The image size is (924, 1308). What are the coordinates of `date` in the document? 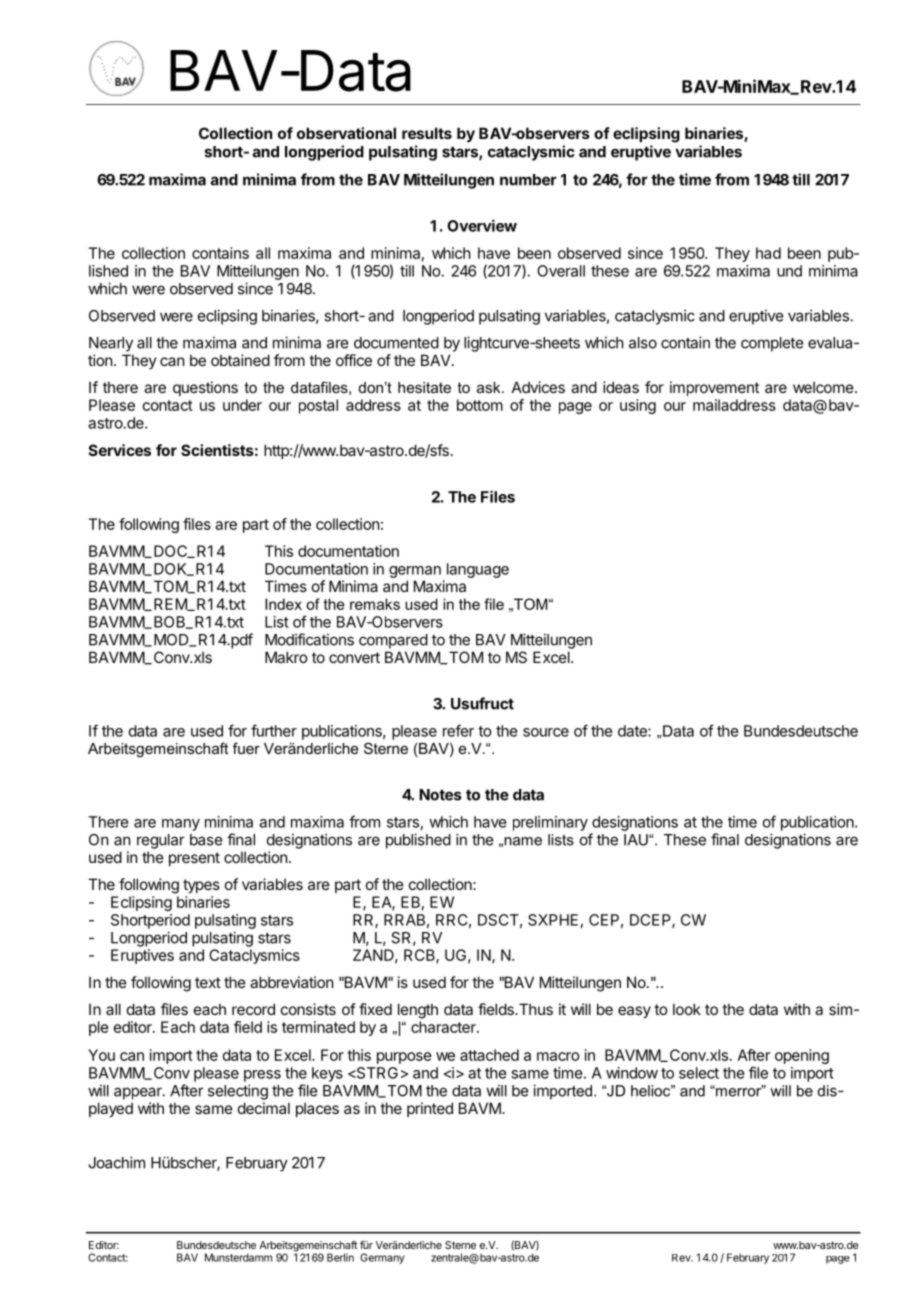 It's located at (633, 731).
